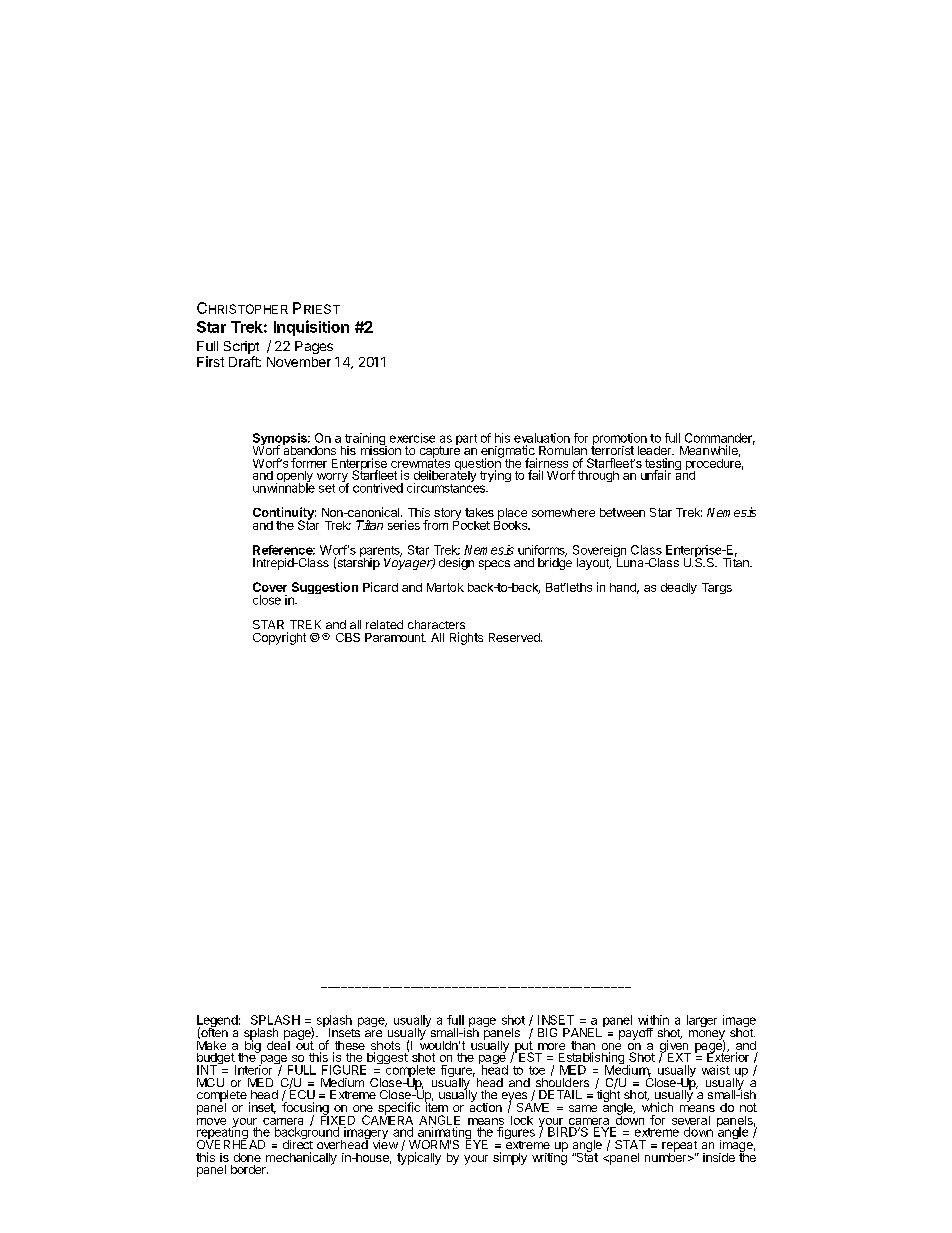 The width and height of the screenshot is (952, 1233). What do you see at coordinates (299, 362) in the screenshot?
I see `November` at bounding box center [299, 362].
